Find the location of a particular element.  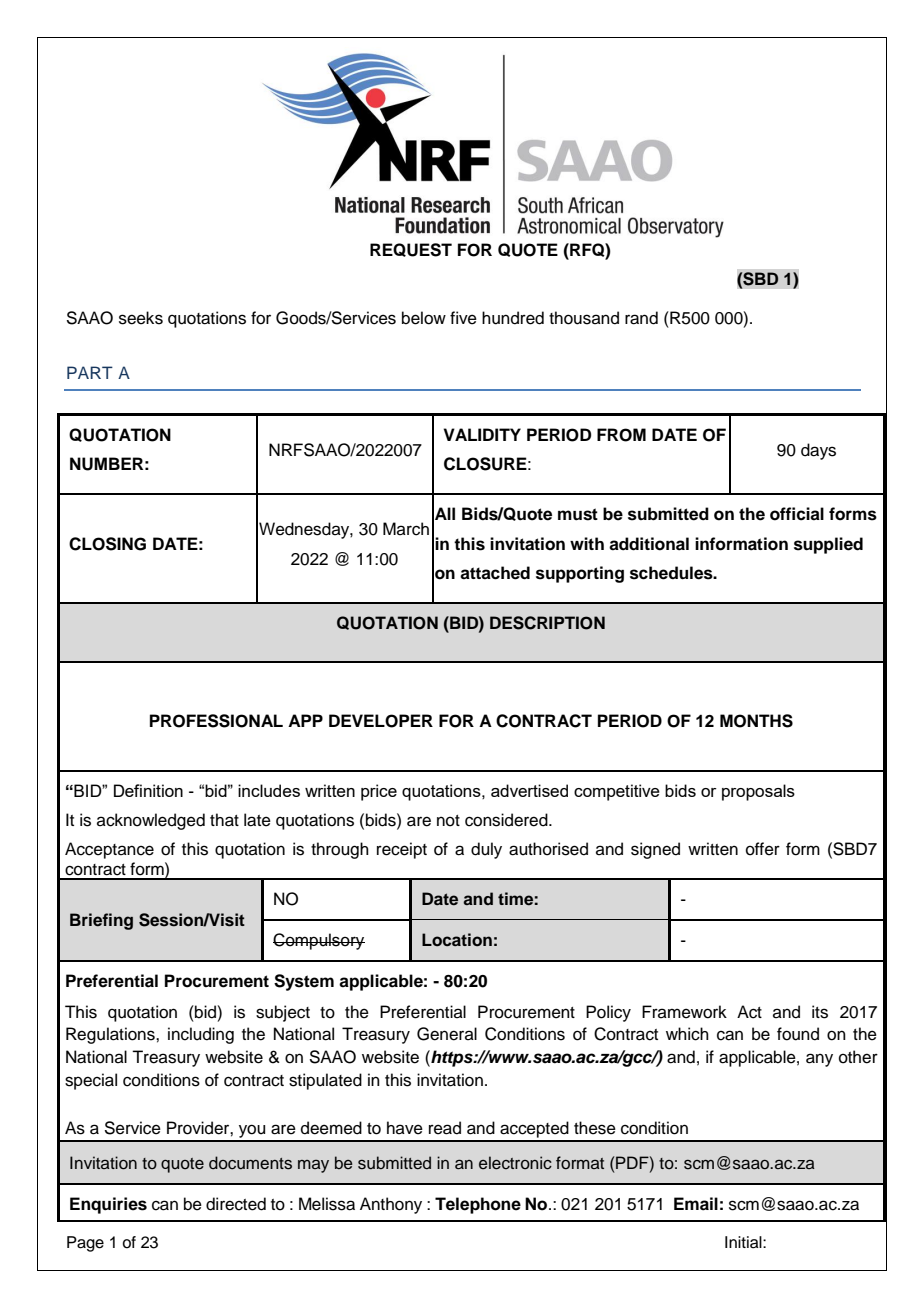

attached is located at coordinates (495, 573).
